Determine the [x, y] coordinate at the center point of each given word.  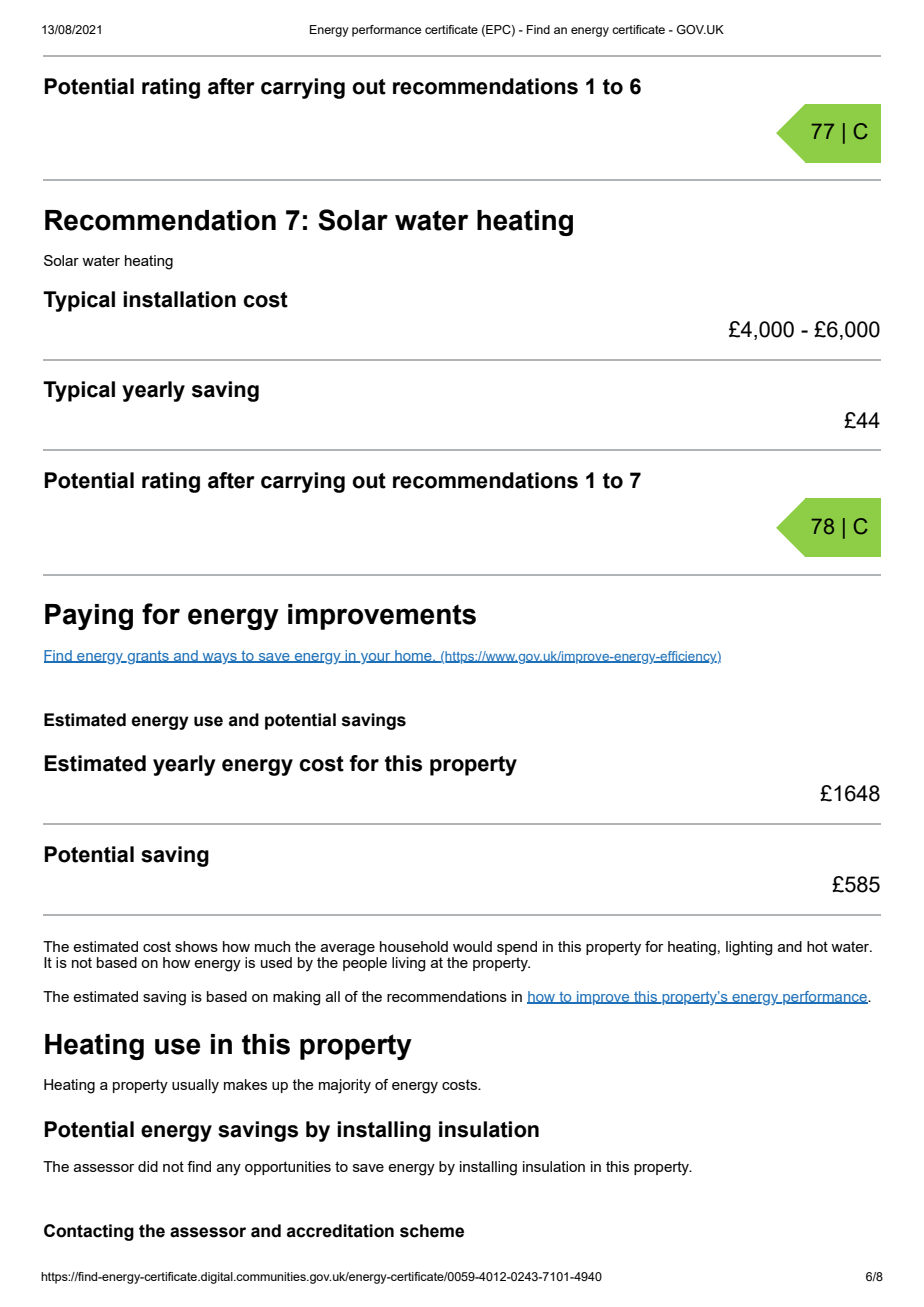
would [472, 946]
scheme [432, 1231]
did [148, 1166]
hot [817, 946]
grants [148, 657]
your [376, 658]
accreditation [340, 1231]
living [408, 964]
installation [179, 299]
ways [220, 658]
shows [196, 946]
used [276, 962]
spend [517, 948]
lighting [749, 948]
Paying [89, 617]
